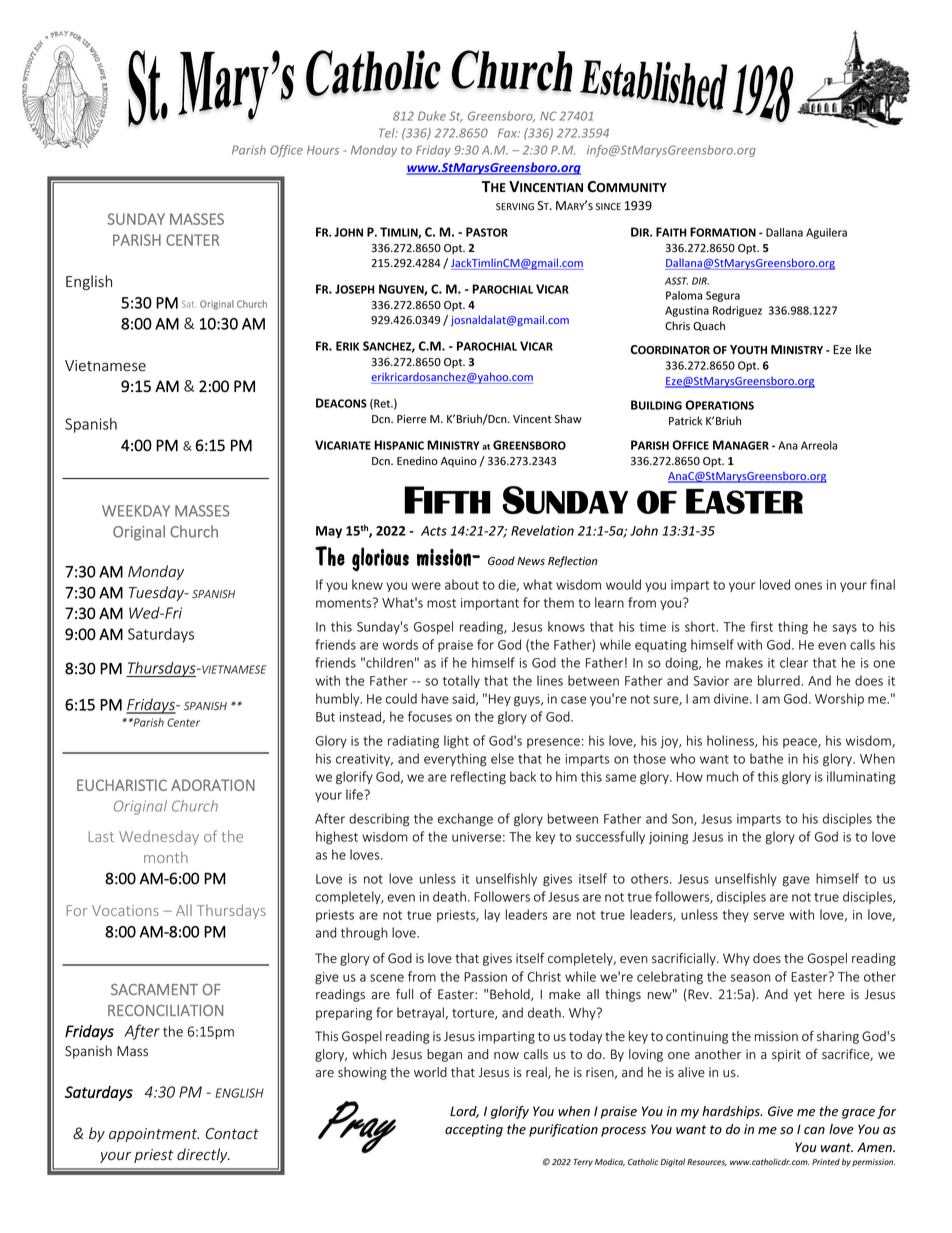 The width and height of the image is (952, 1233). What do you see at coordinates (323, 150) in the image?
I see `Hours` at bounding box center [323, 150].
